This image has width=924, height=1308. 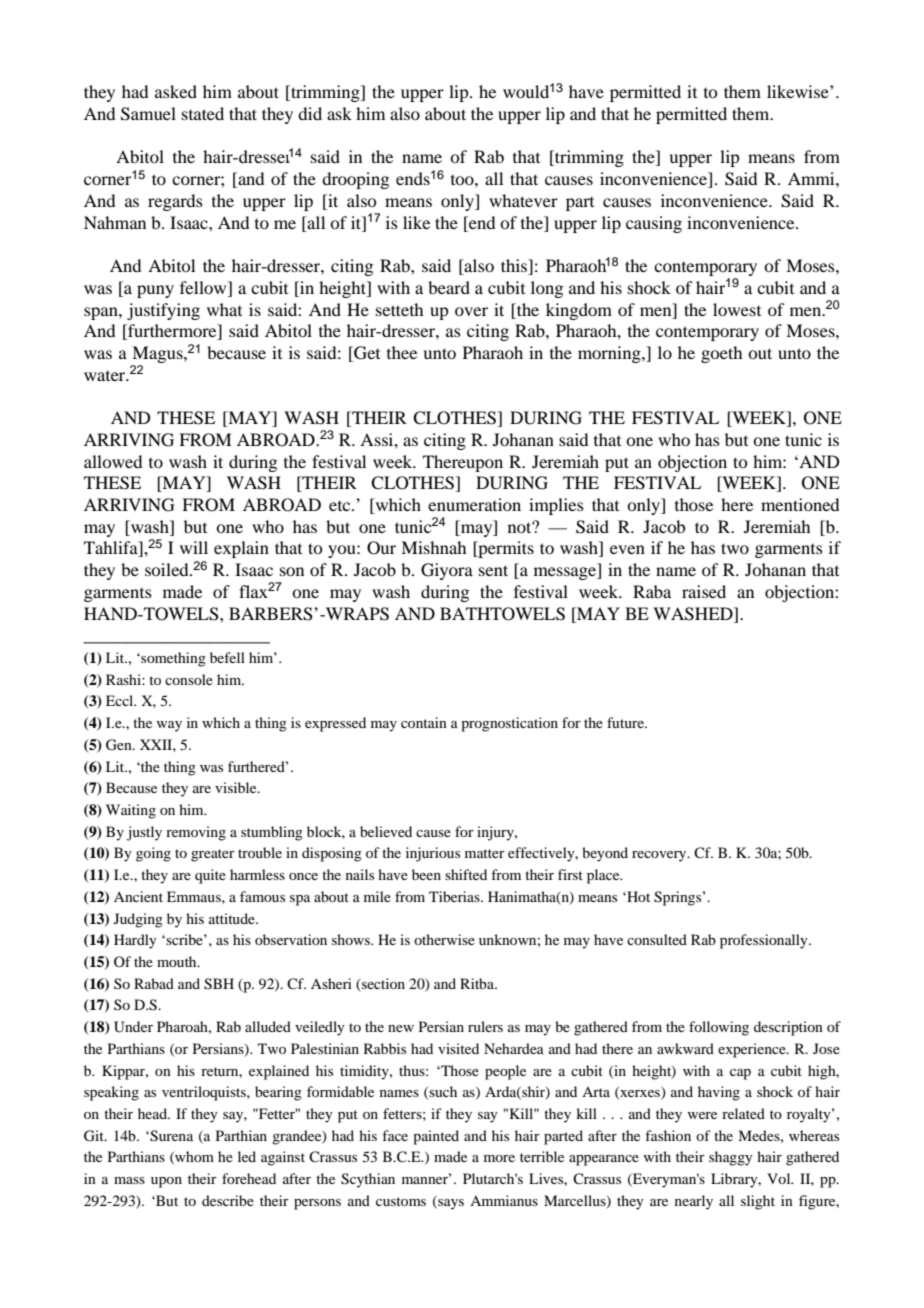 I want to click on raised, so click(x=704, y=591).
